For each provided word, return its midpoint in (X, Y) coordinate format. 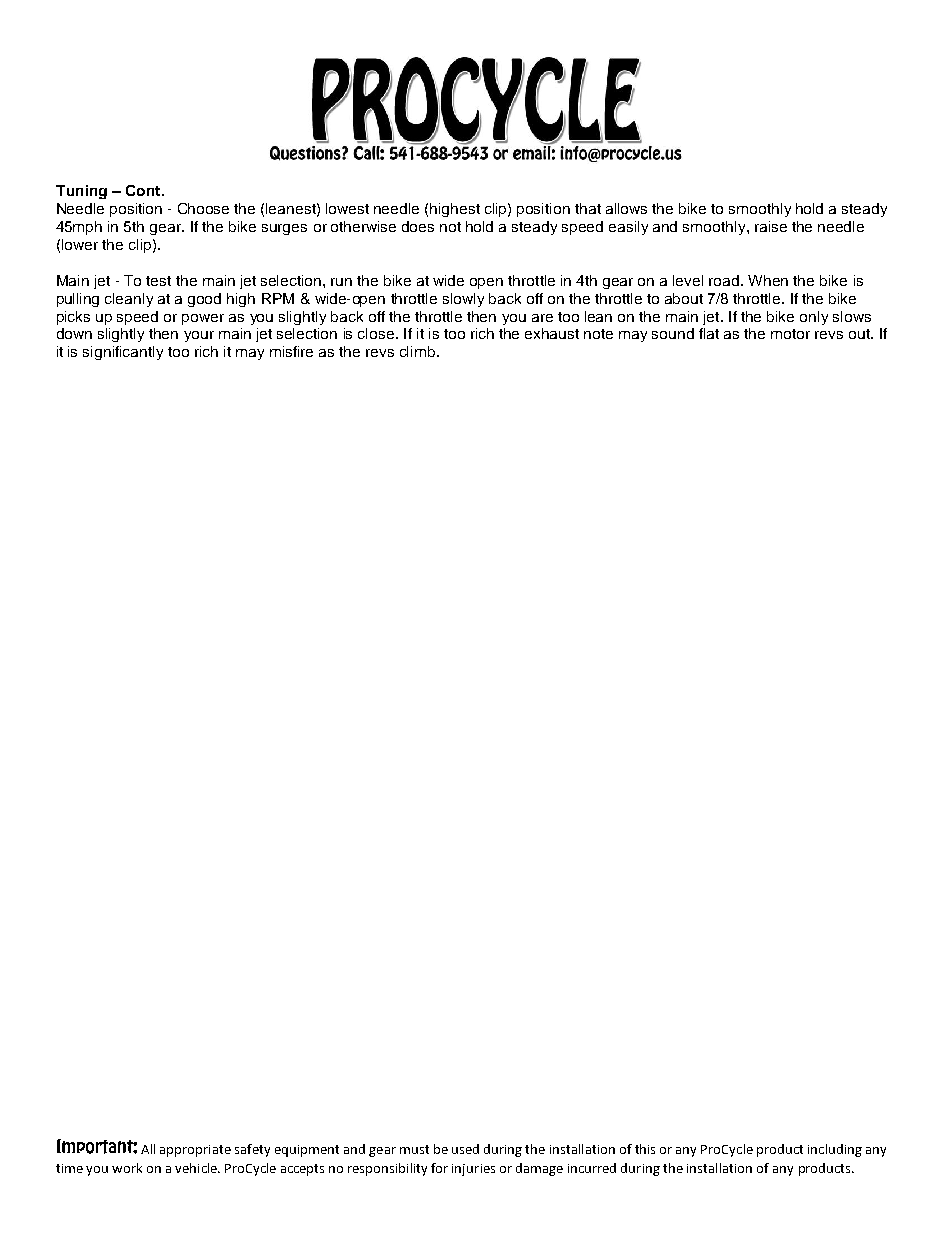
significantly (123, 353)
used (465, 1149)
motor (790, 334)
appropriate (195, 1151)
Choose (203, 208)
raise (771, 226)
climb (419, 351)
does (418, 226)
